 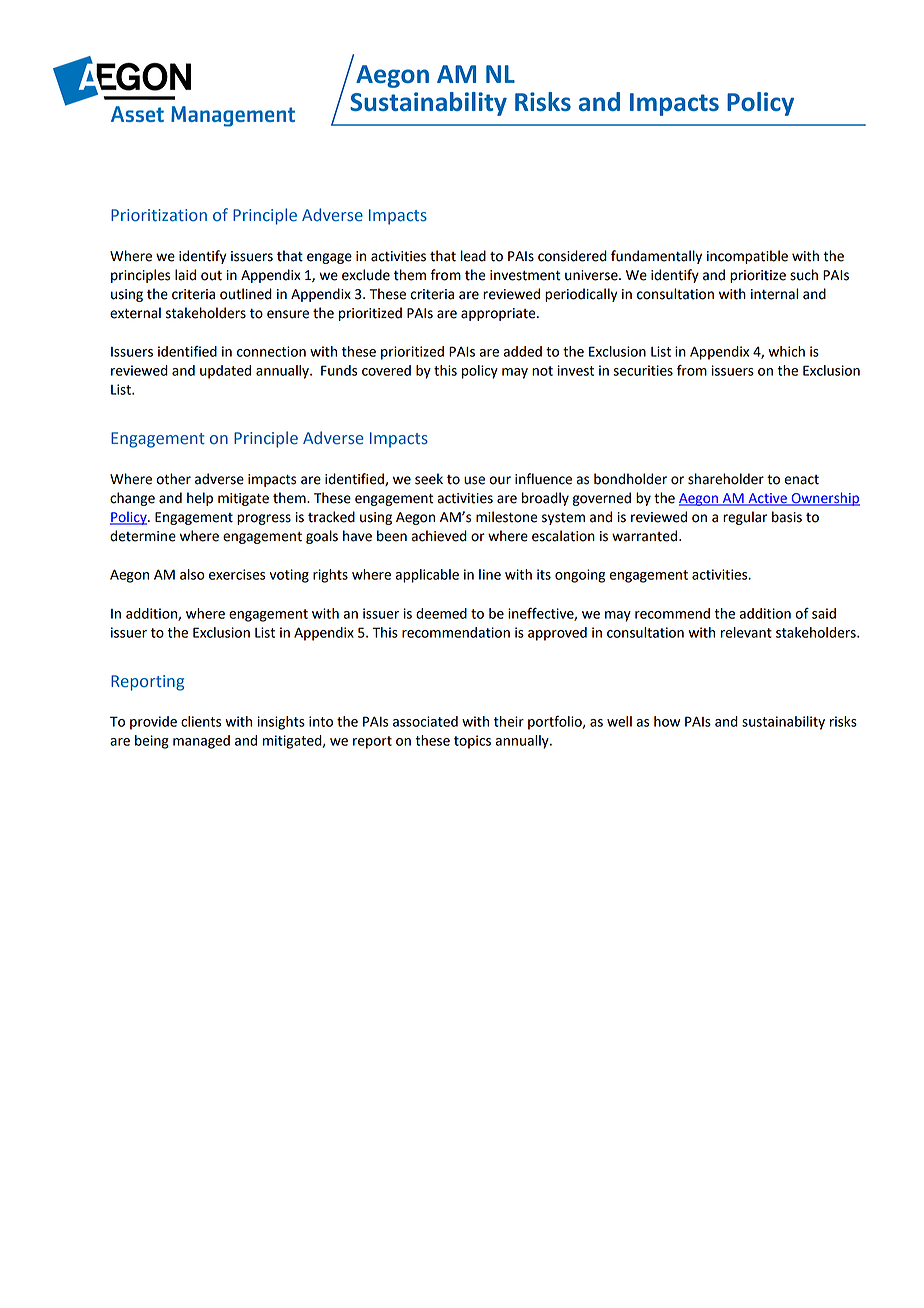 I want to click on lead, so click(x=473, y=256).
